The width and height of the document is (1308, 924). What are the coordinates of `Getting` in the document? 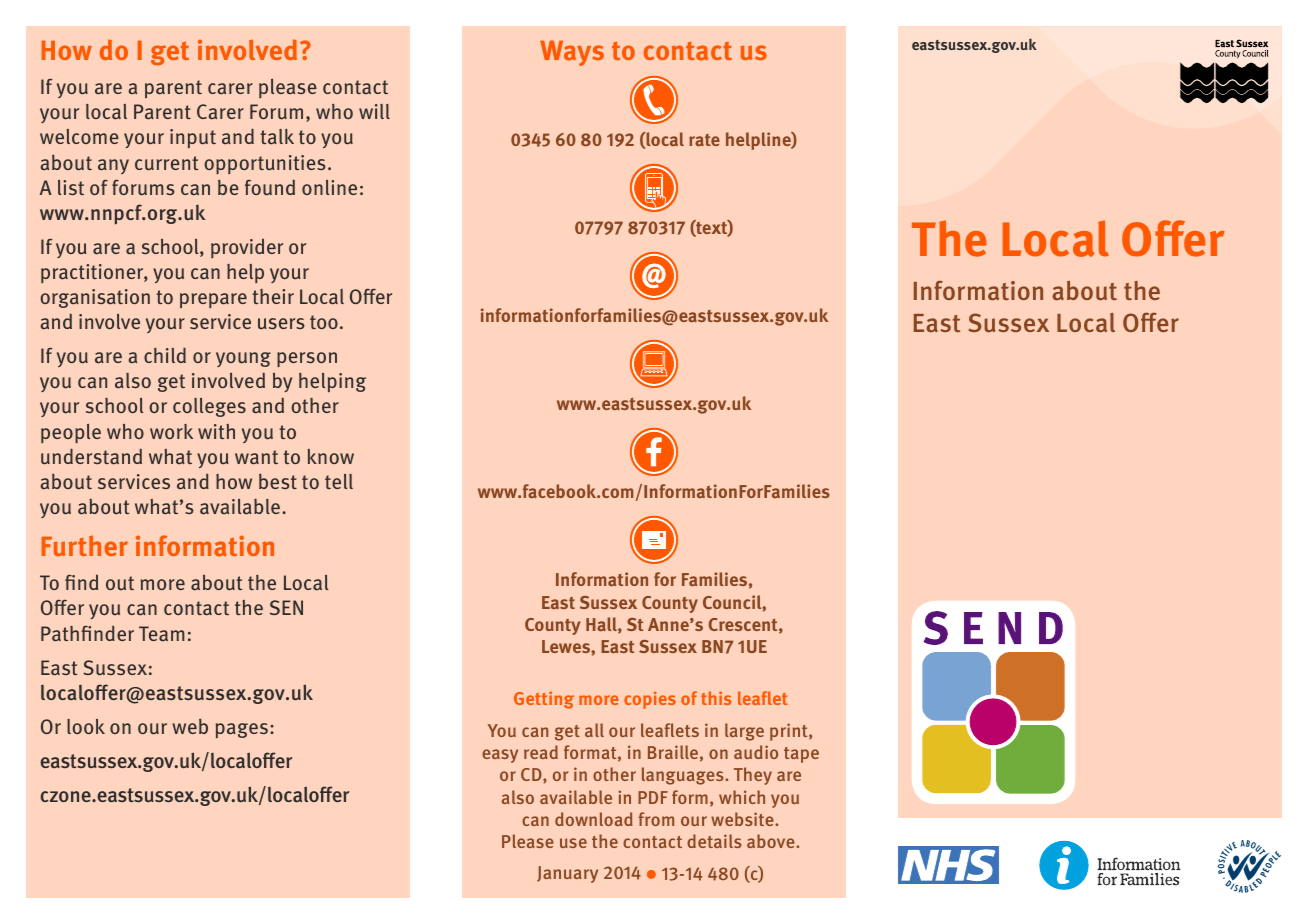 It's located at (544, 700).
